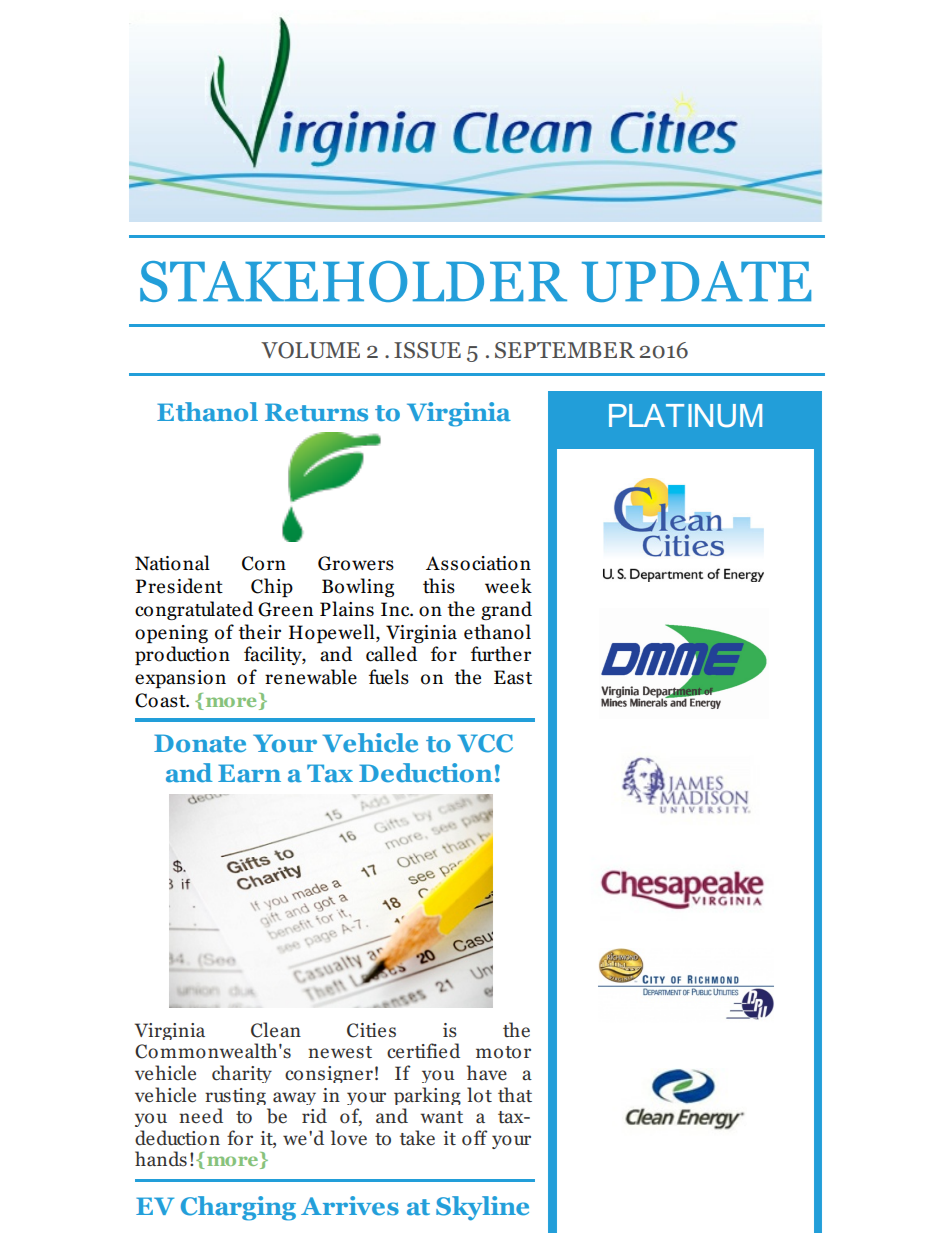 This image has height=1233, width=952. I want to click on Skyline, so click(482, 1208).
